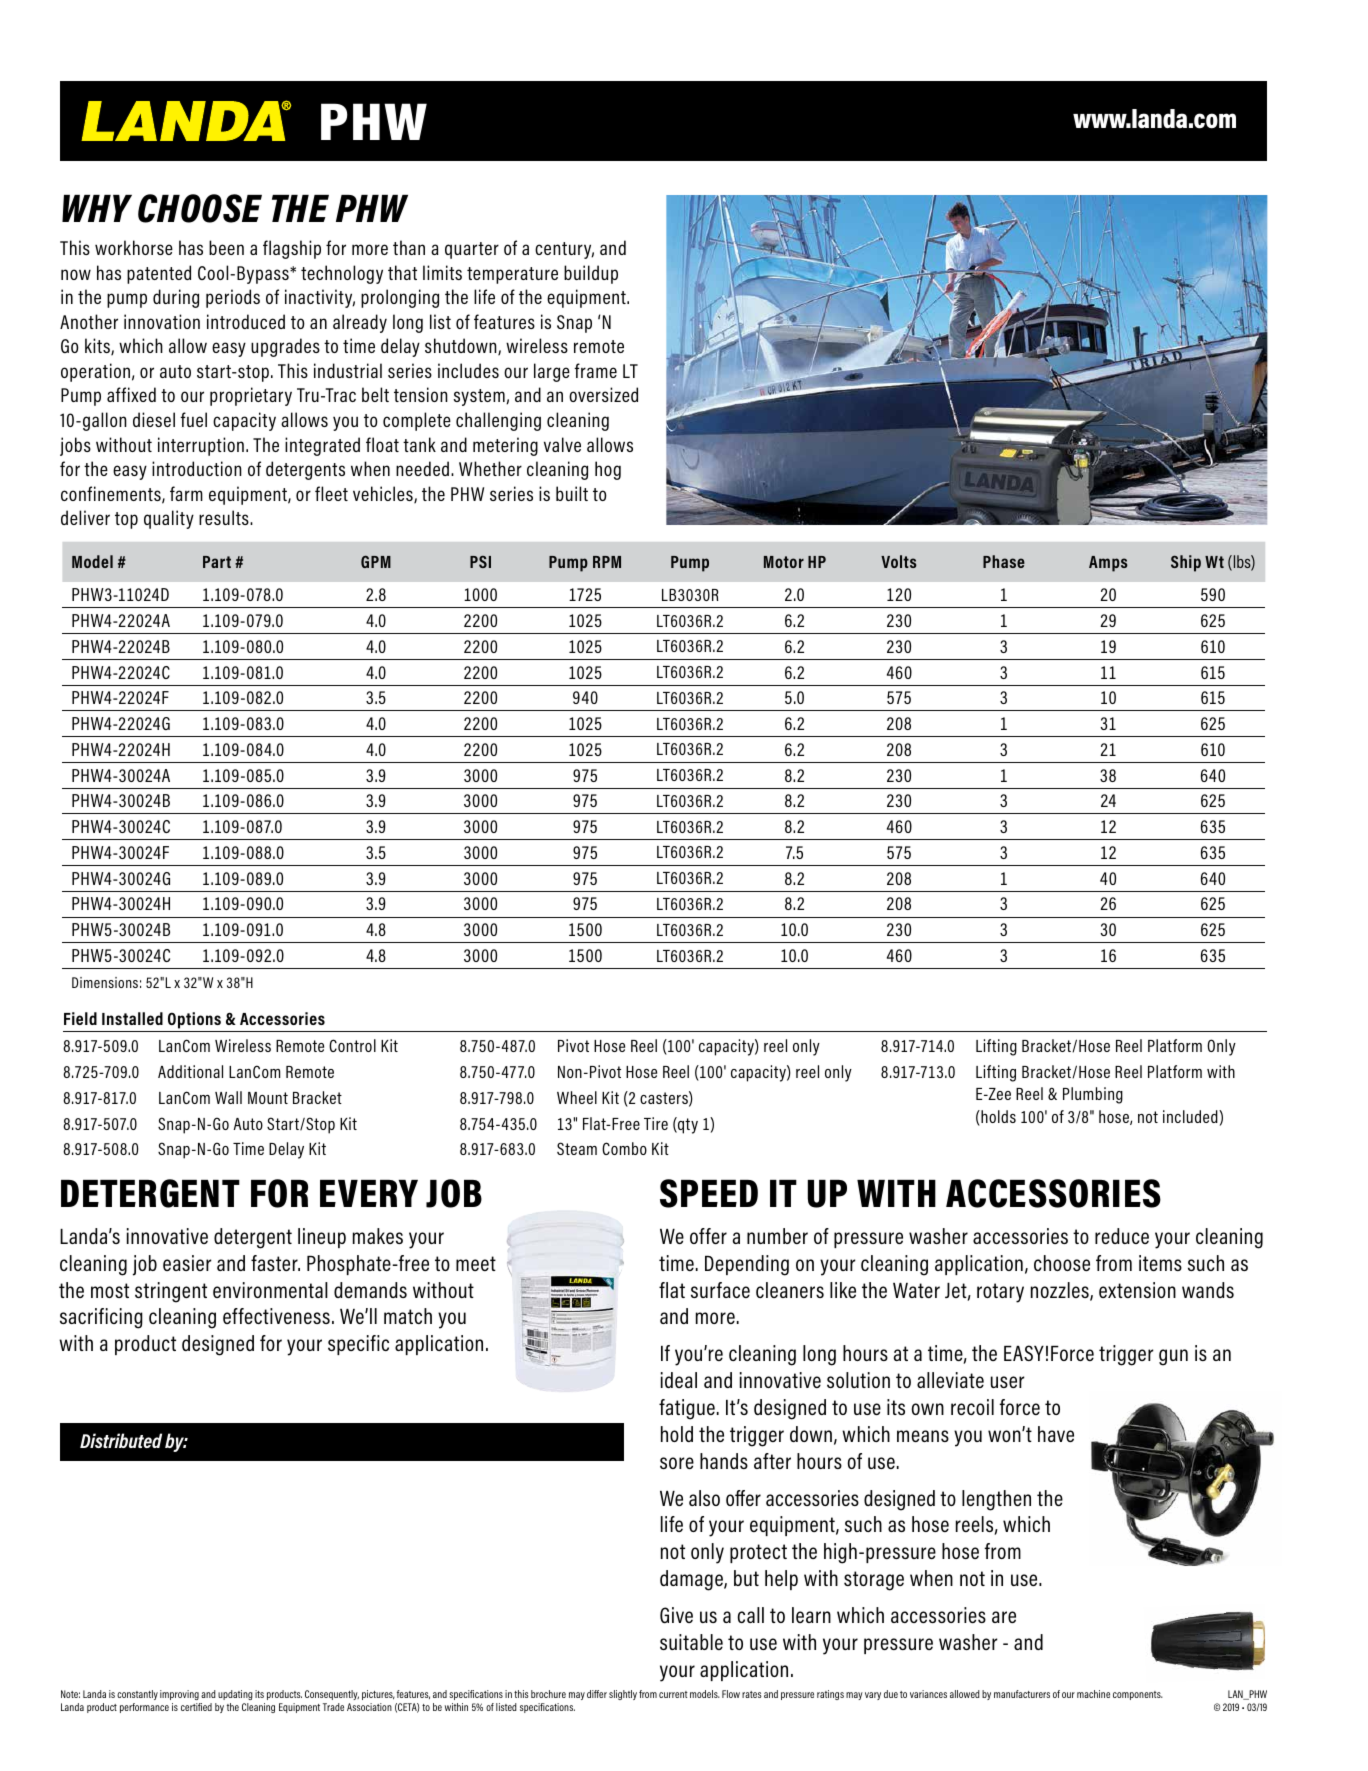 The width and height of the screenshot is (1368, 1771). Describe the element at coordinates (1093, 1095) in the screenshot. I see `Plumbing` at that location.
